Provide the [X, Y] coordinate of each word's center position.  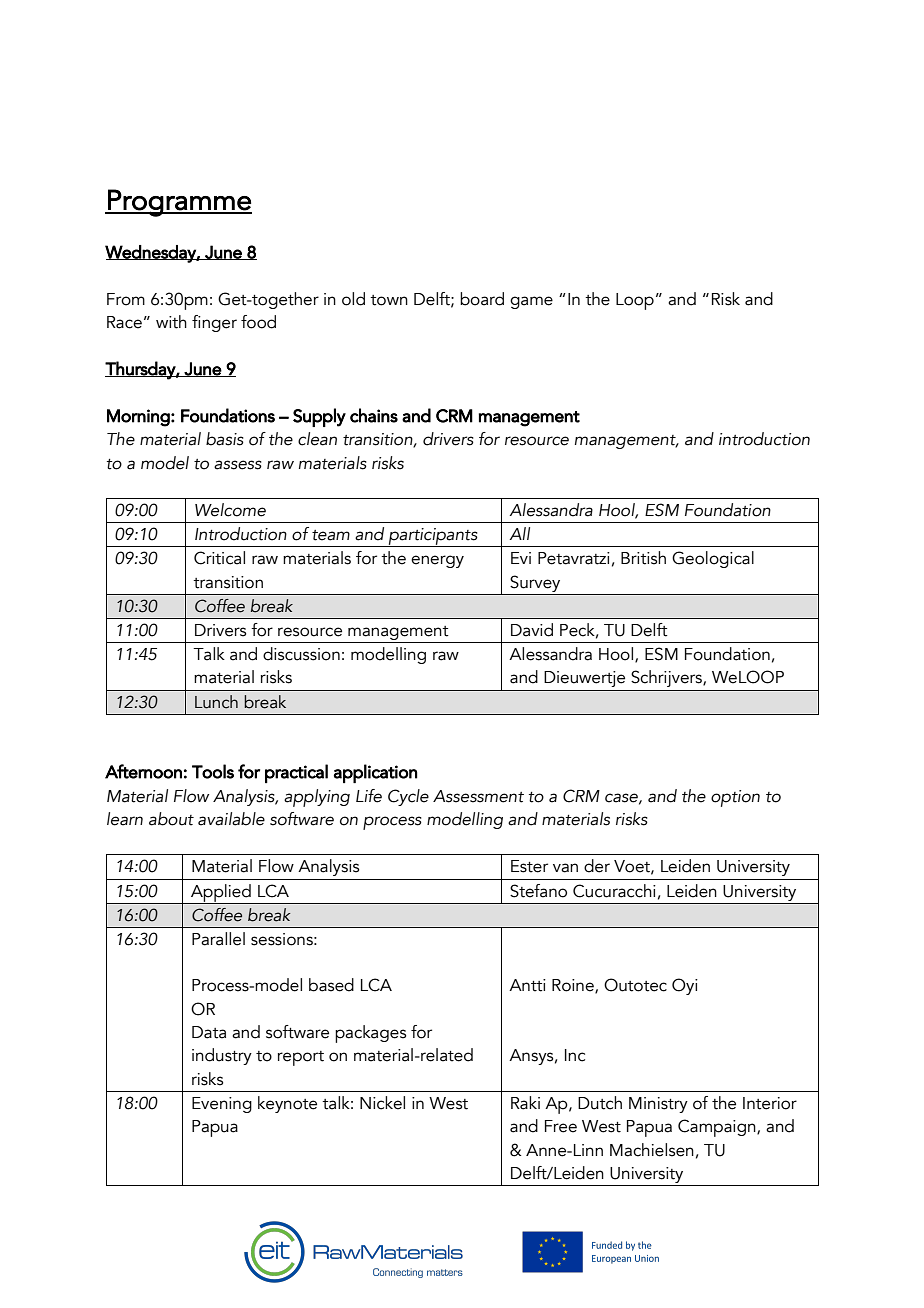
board [482, 299]
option [735, 798]
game [531, 302]
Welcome [230, 510]
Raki [525, 1103]
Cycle [408, 797]
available [231, 819]
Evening [222, 1105]
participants [433, 537]
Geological [713, 559]
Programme [179, 203]
